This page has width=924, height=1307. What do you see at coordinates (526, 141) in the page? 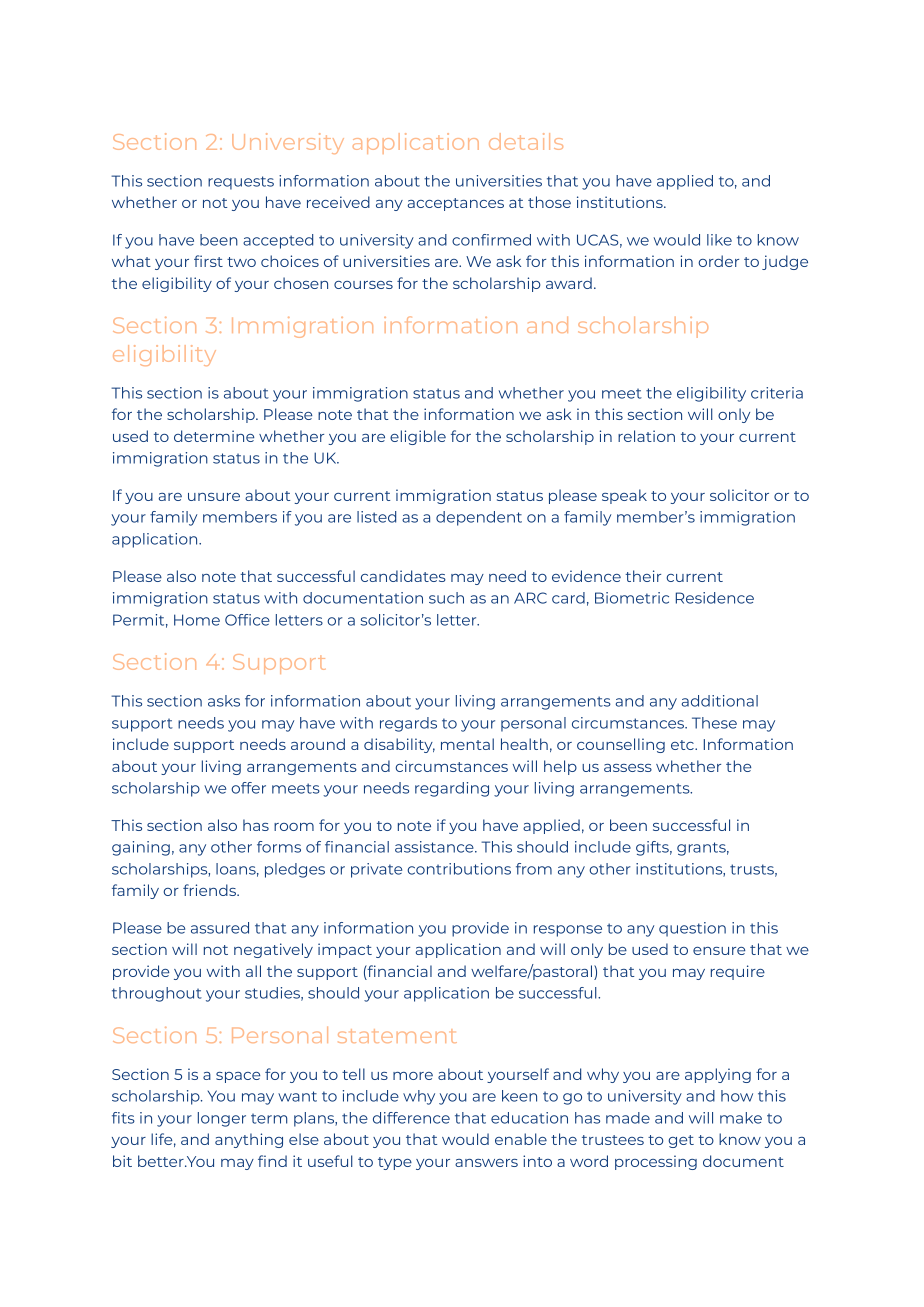
I see `details` at bounding box center [526, 141].
